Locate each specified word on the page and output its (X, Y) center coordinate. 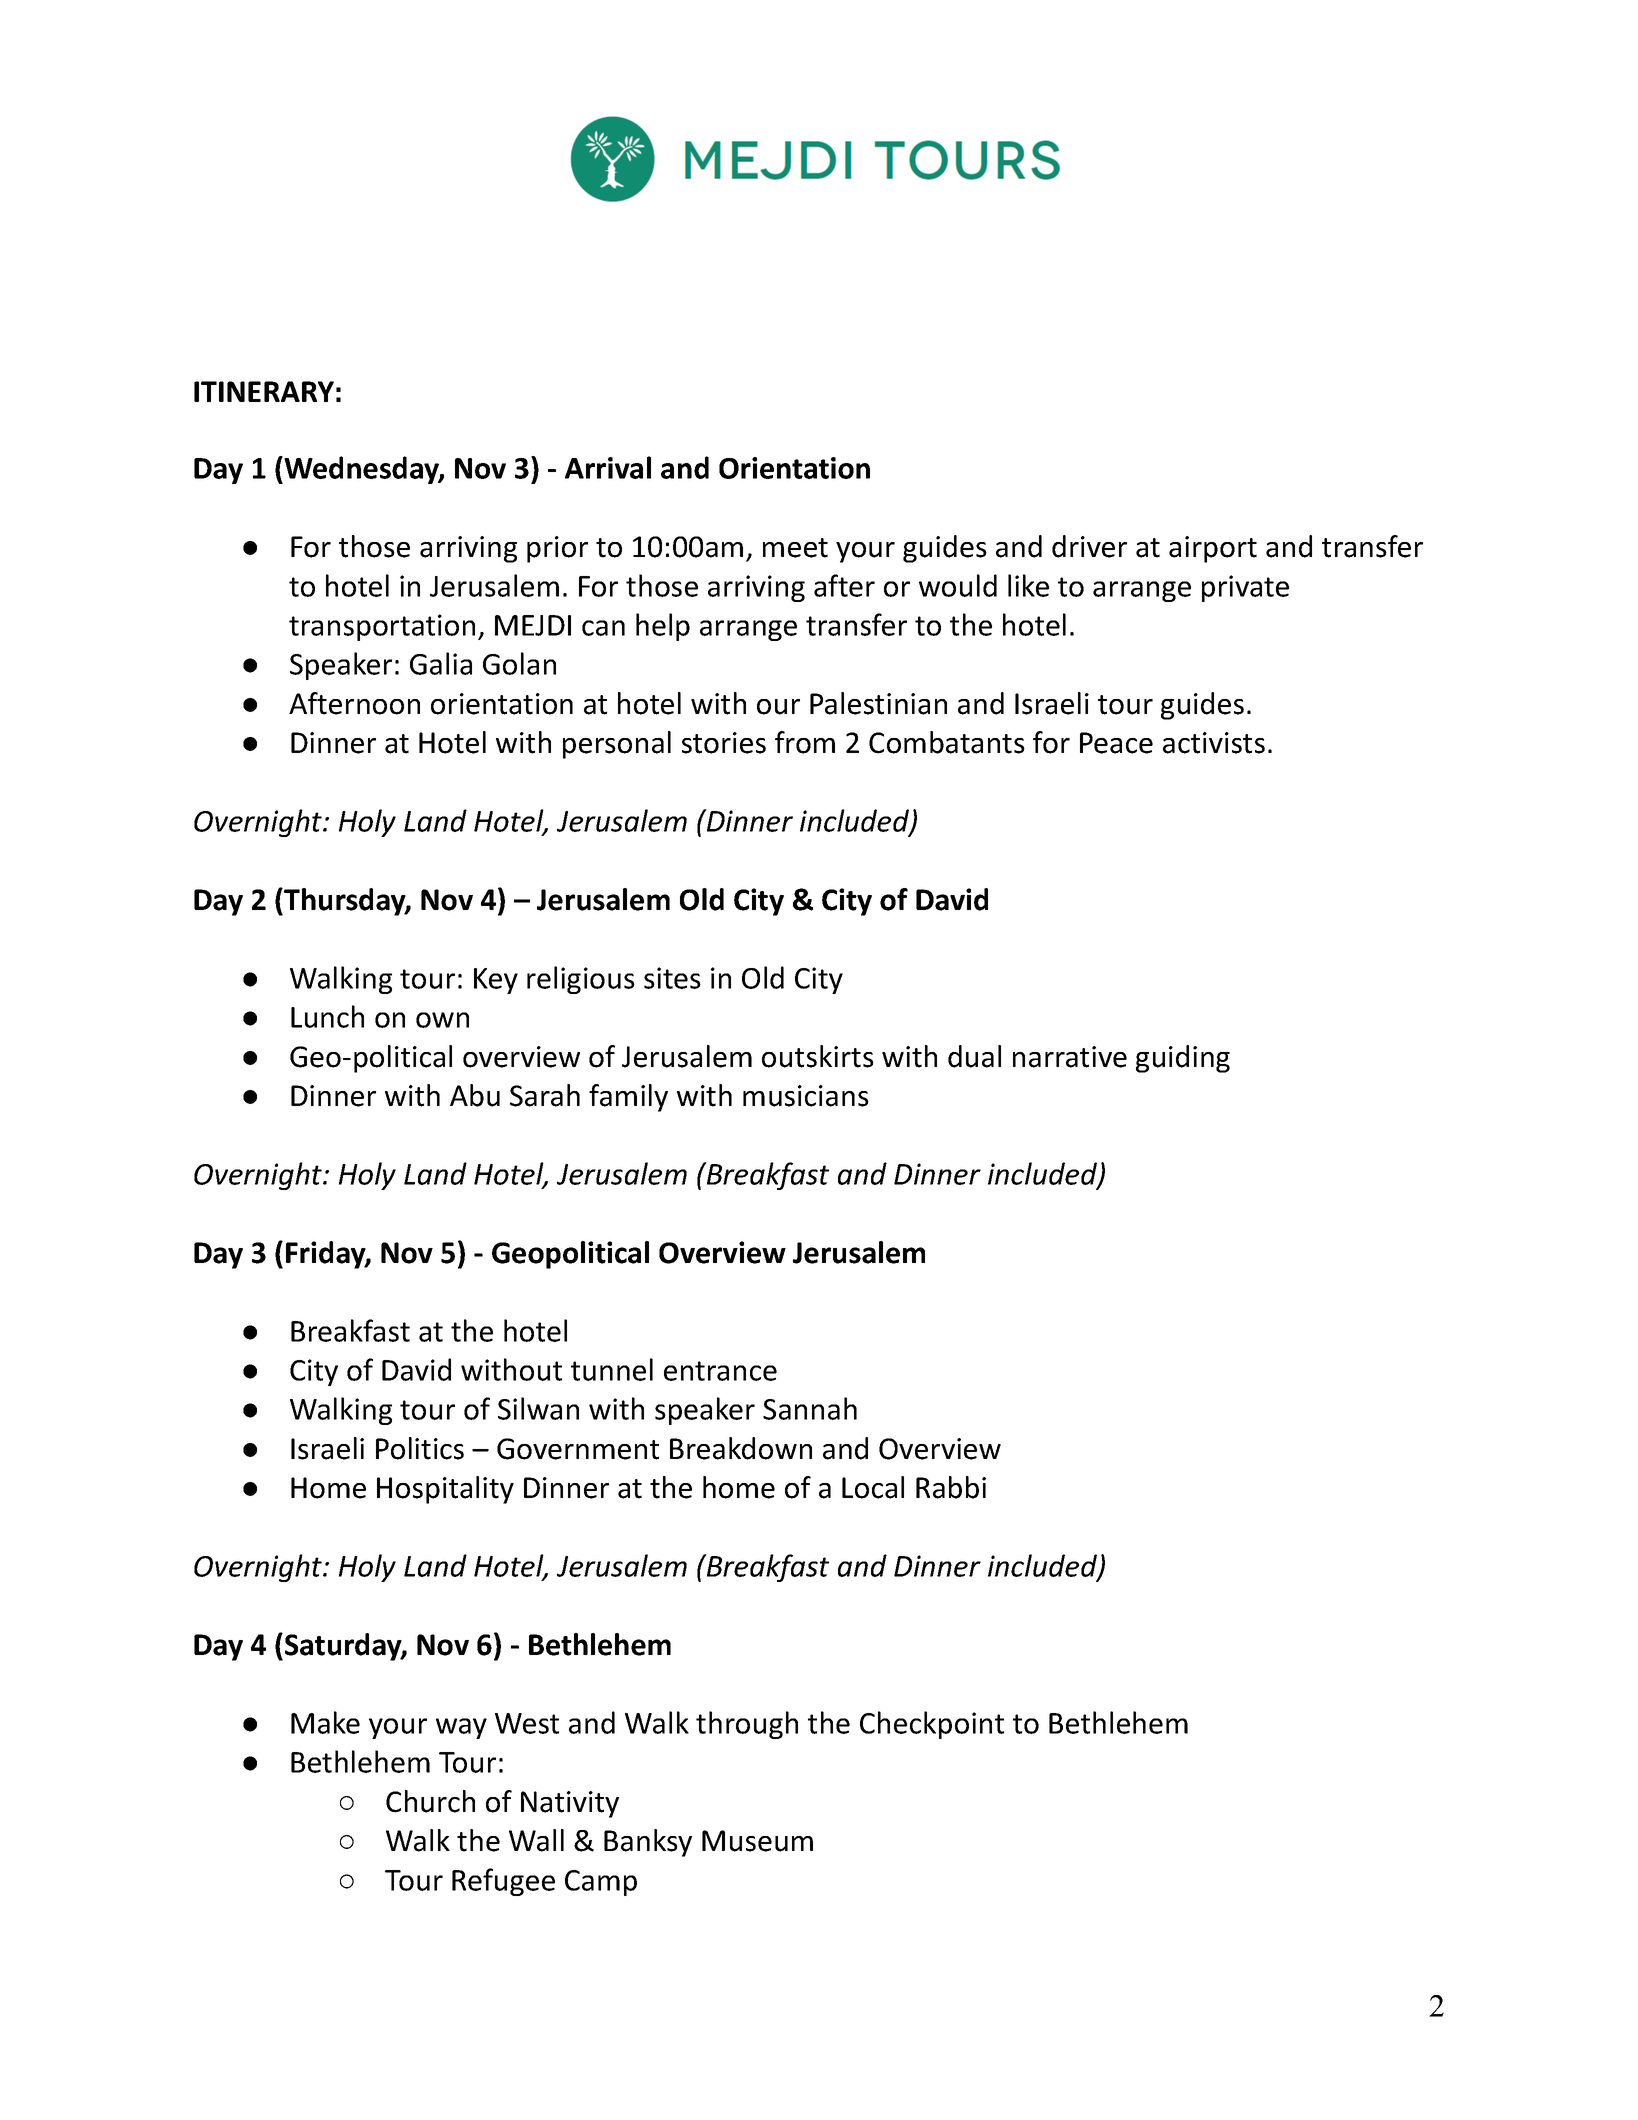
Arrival (608, 467)
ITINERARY (264, 391)
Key (496, 981)
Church (430, 1801)
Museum (757, 1841)
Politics (420, 1448)
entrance (720, 1371)
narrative (1070, 1057)
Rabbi (951, 1487)
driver (1089, 546)
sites (672, 978)
